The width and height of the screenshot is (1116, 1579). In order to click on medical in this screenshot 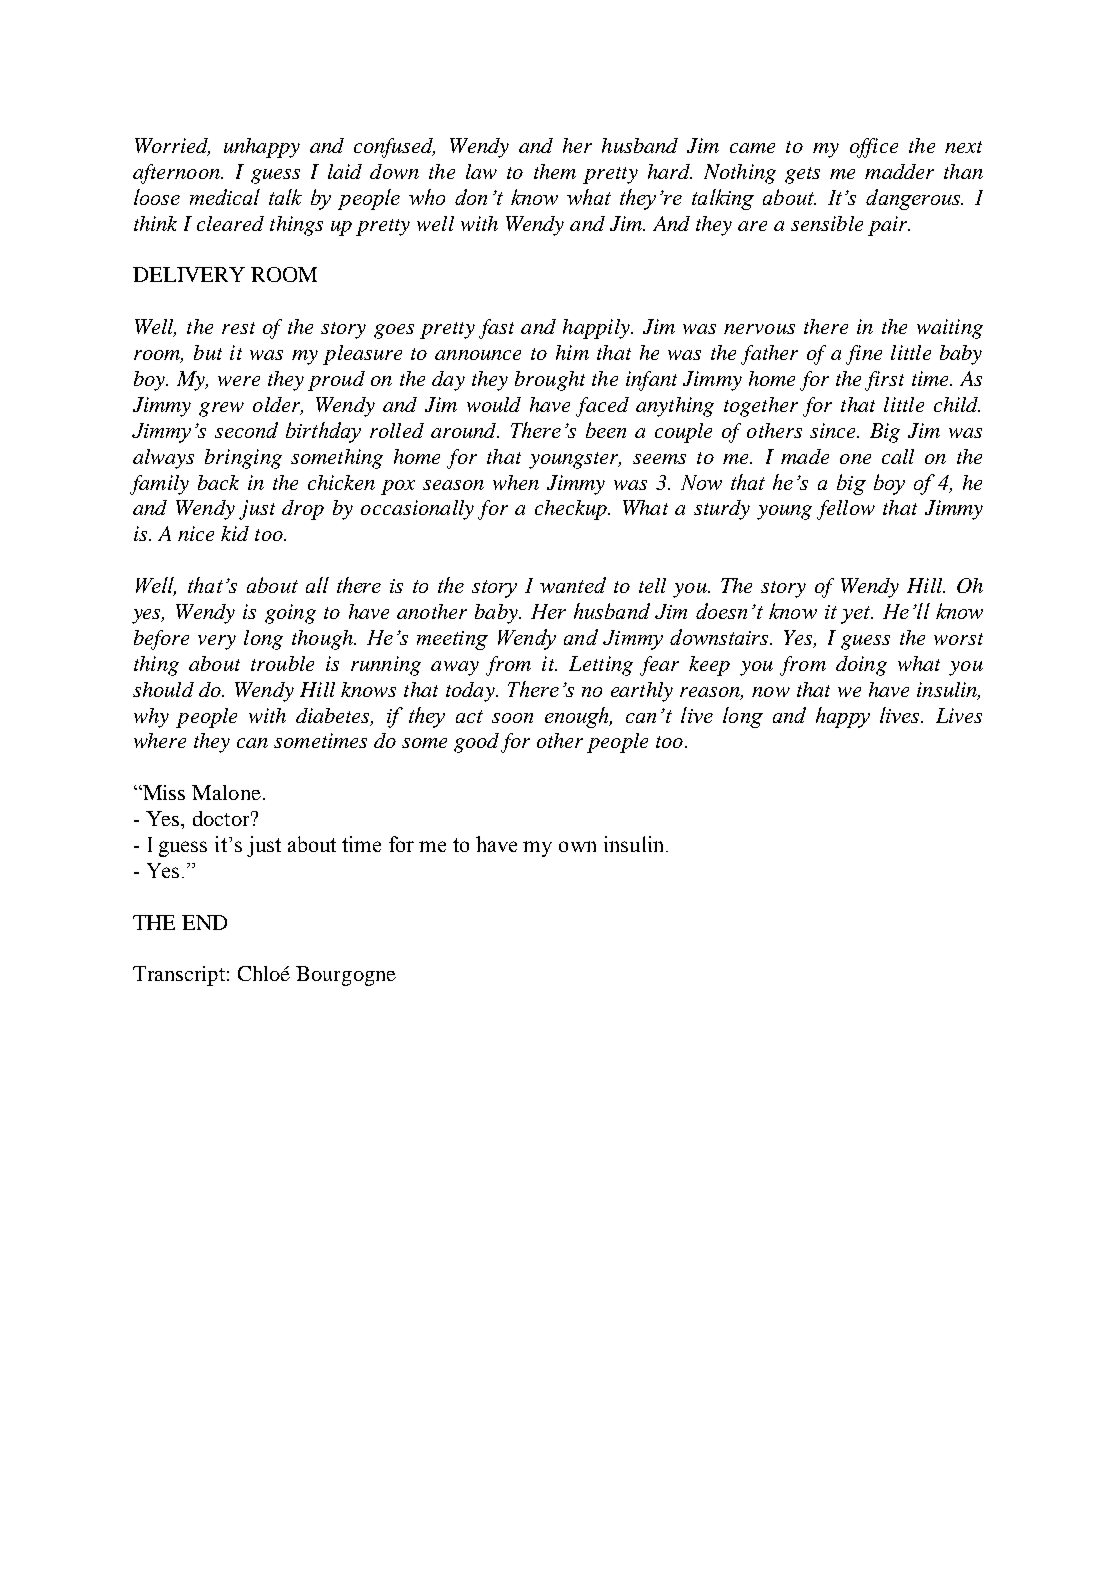, I will do `click(225, 197)`.
